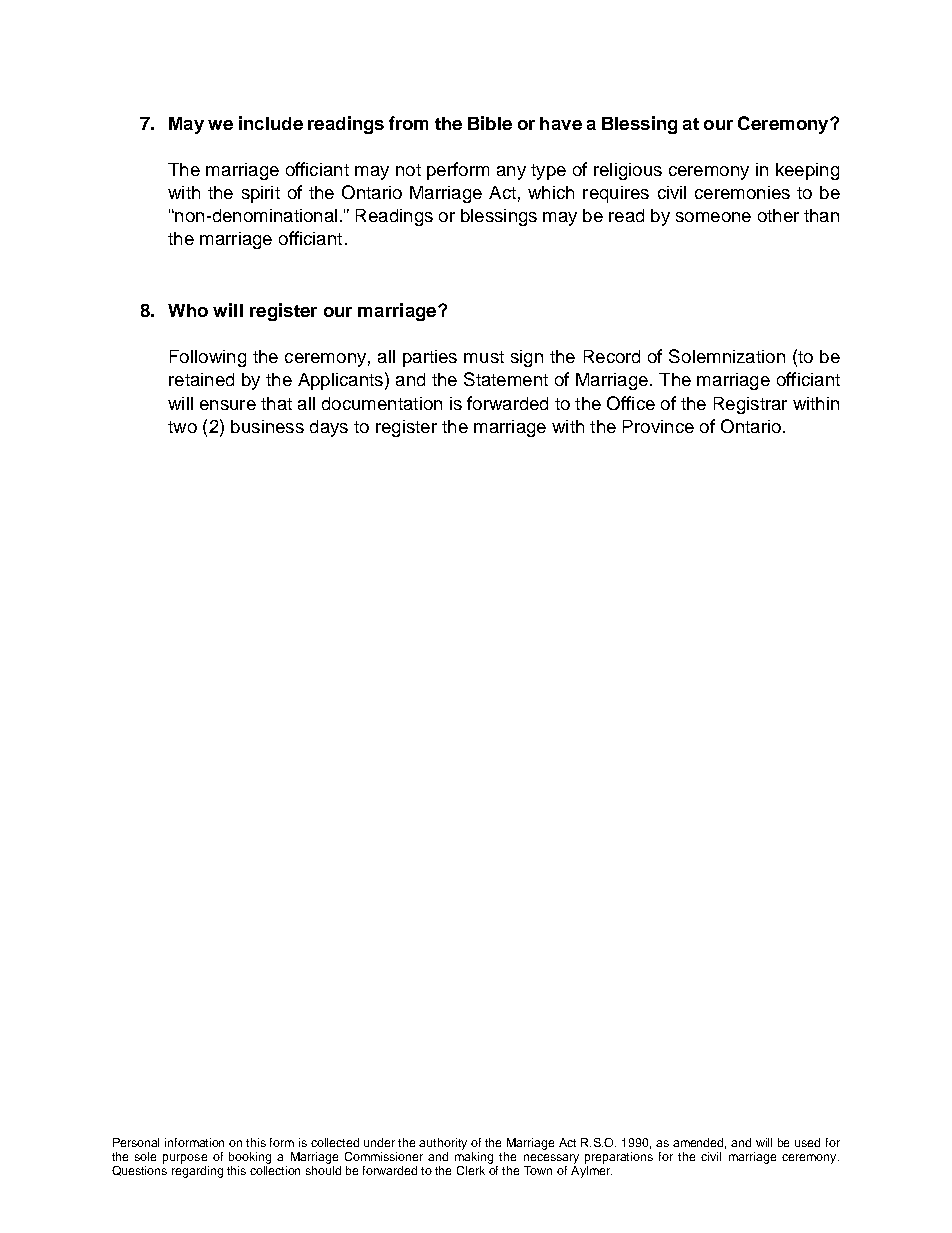 Image resolution: width=952 pixels, height=1233 pixels. Describe the element at coordinates (750, 405) in the page. I see `Registrar` at that location.
